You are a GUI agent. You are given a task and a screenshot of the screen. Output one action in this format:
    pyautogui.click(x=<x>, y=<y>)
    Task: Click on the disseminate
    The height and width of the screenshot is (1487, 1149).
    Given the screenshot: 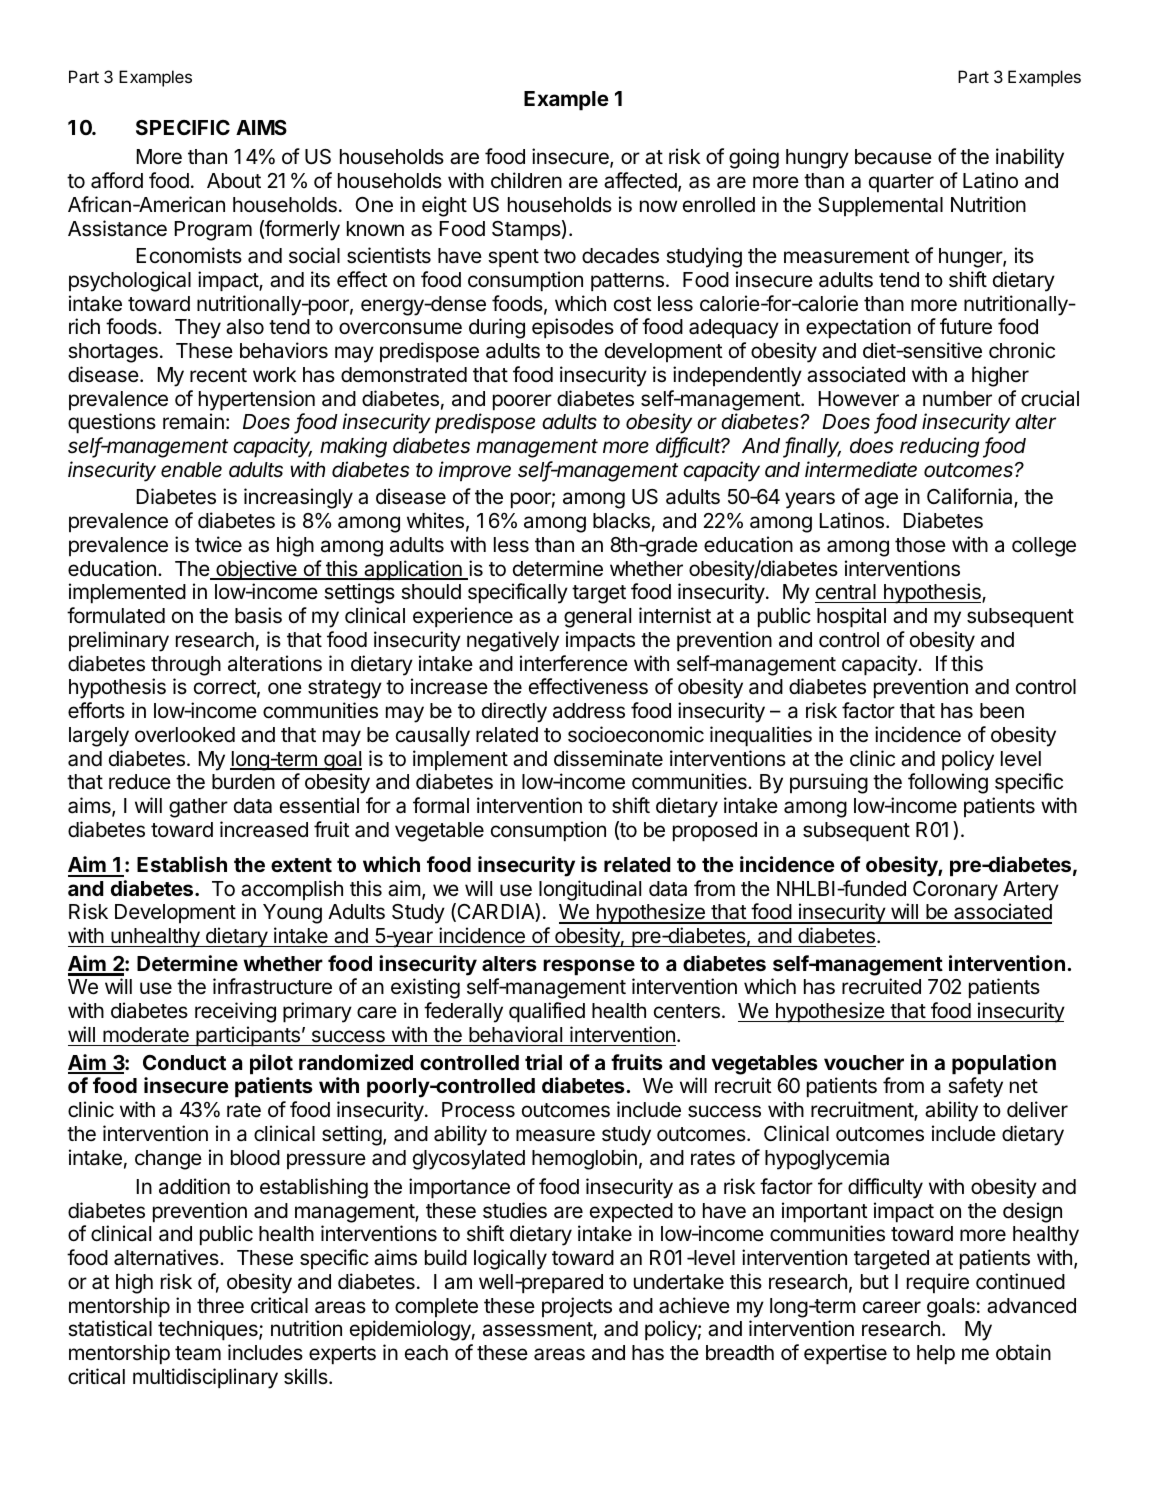 What is the action you would take?
    pyautogui.click(x=608, y=758)
